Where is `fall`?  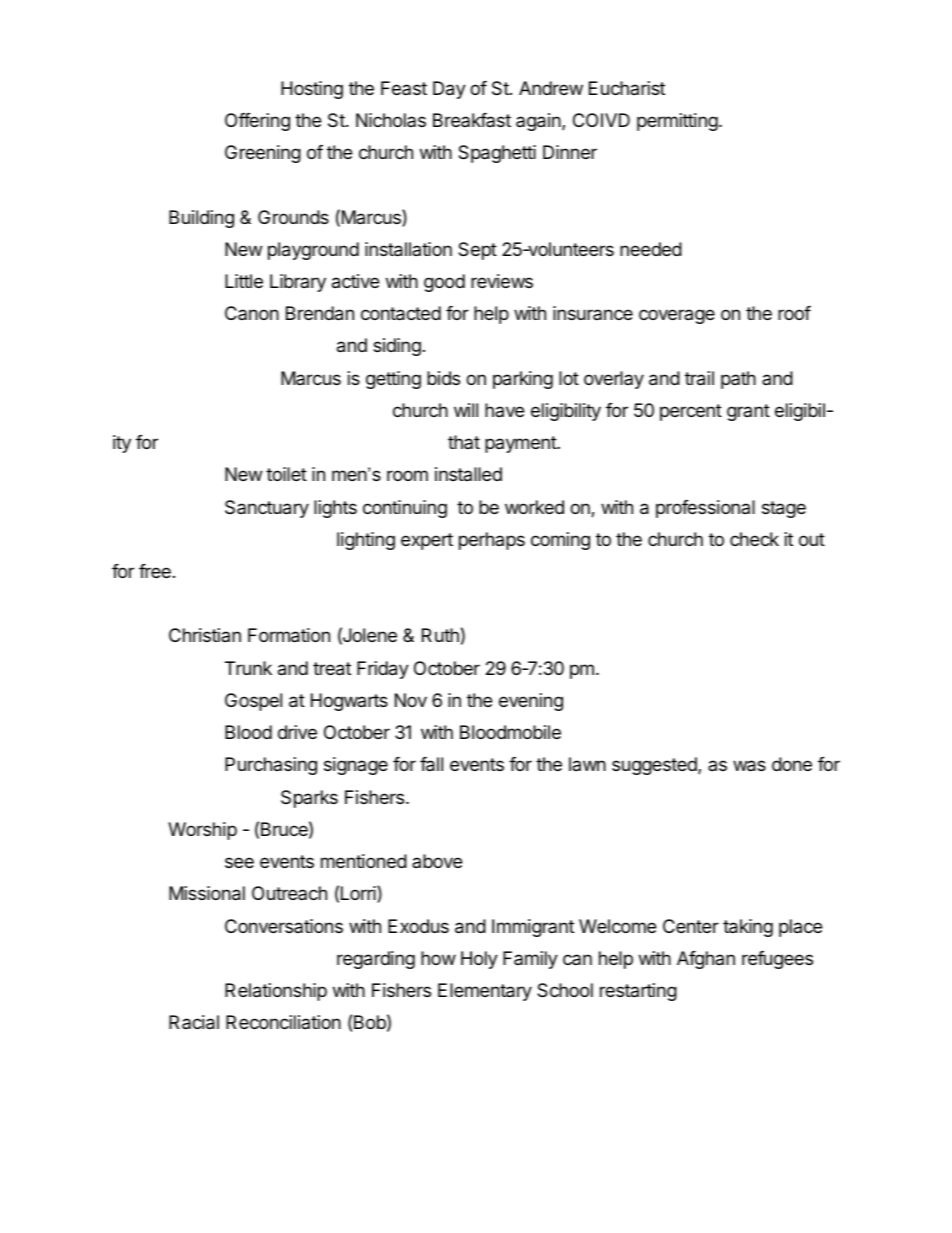
fall is located at coordinates (431, 764).
